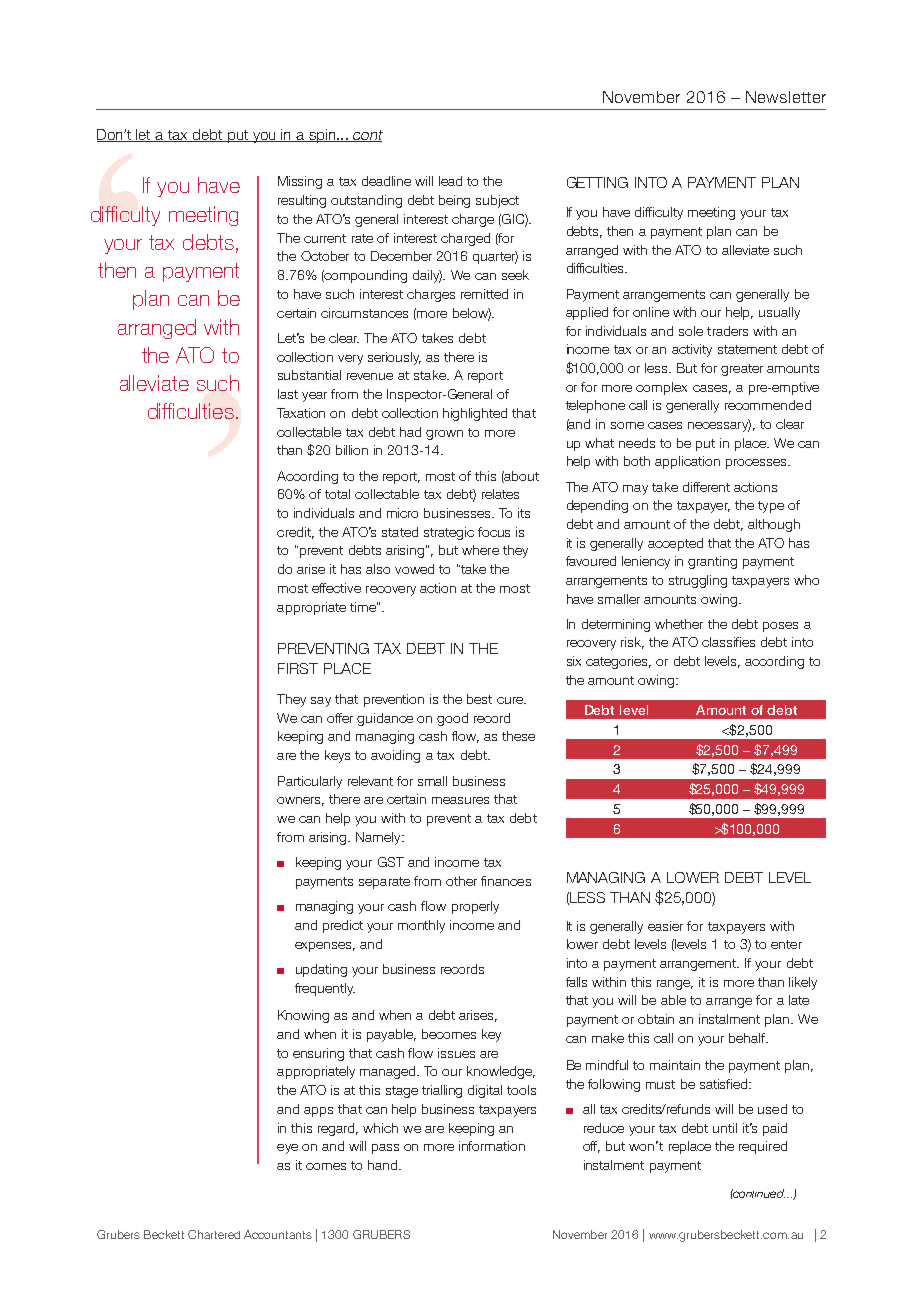 This screenshot has height=1308, width=924. I want to click on Accountants, so click(278, 1234).
